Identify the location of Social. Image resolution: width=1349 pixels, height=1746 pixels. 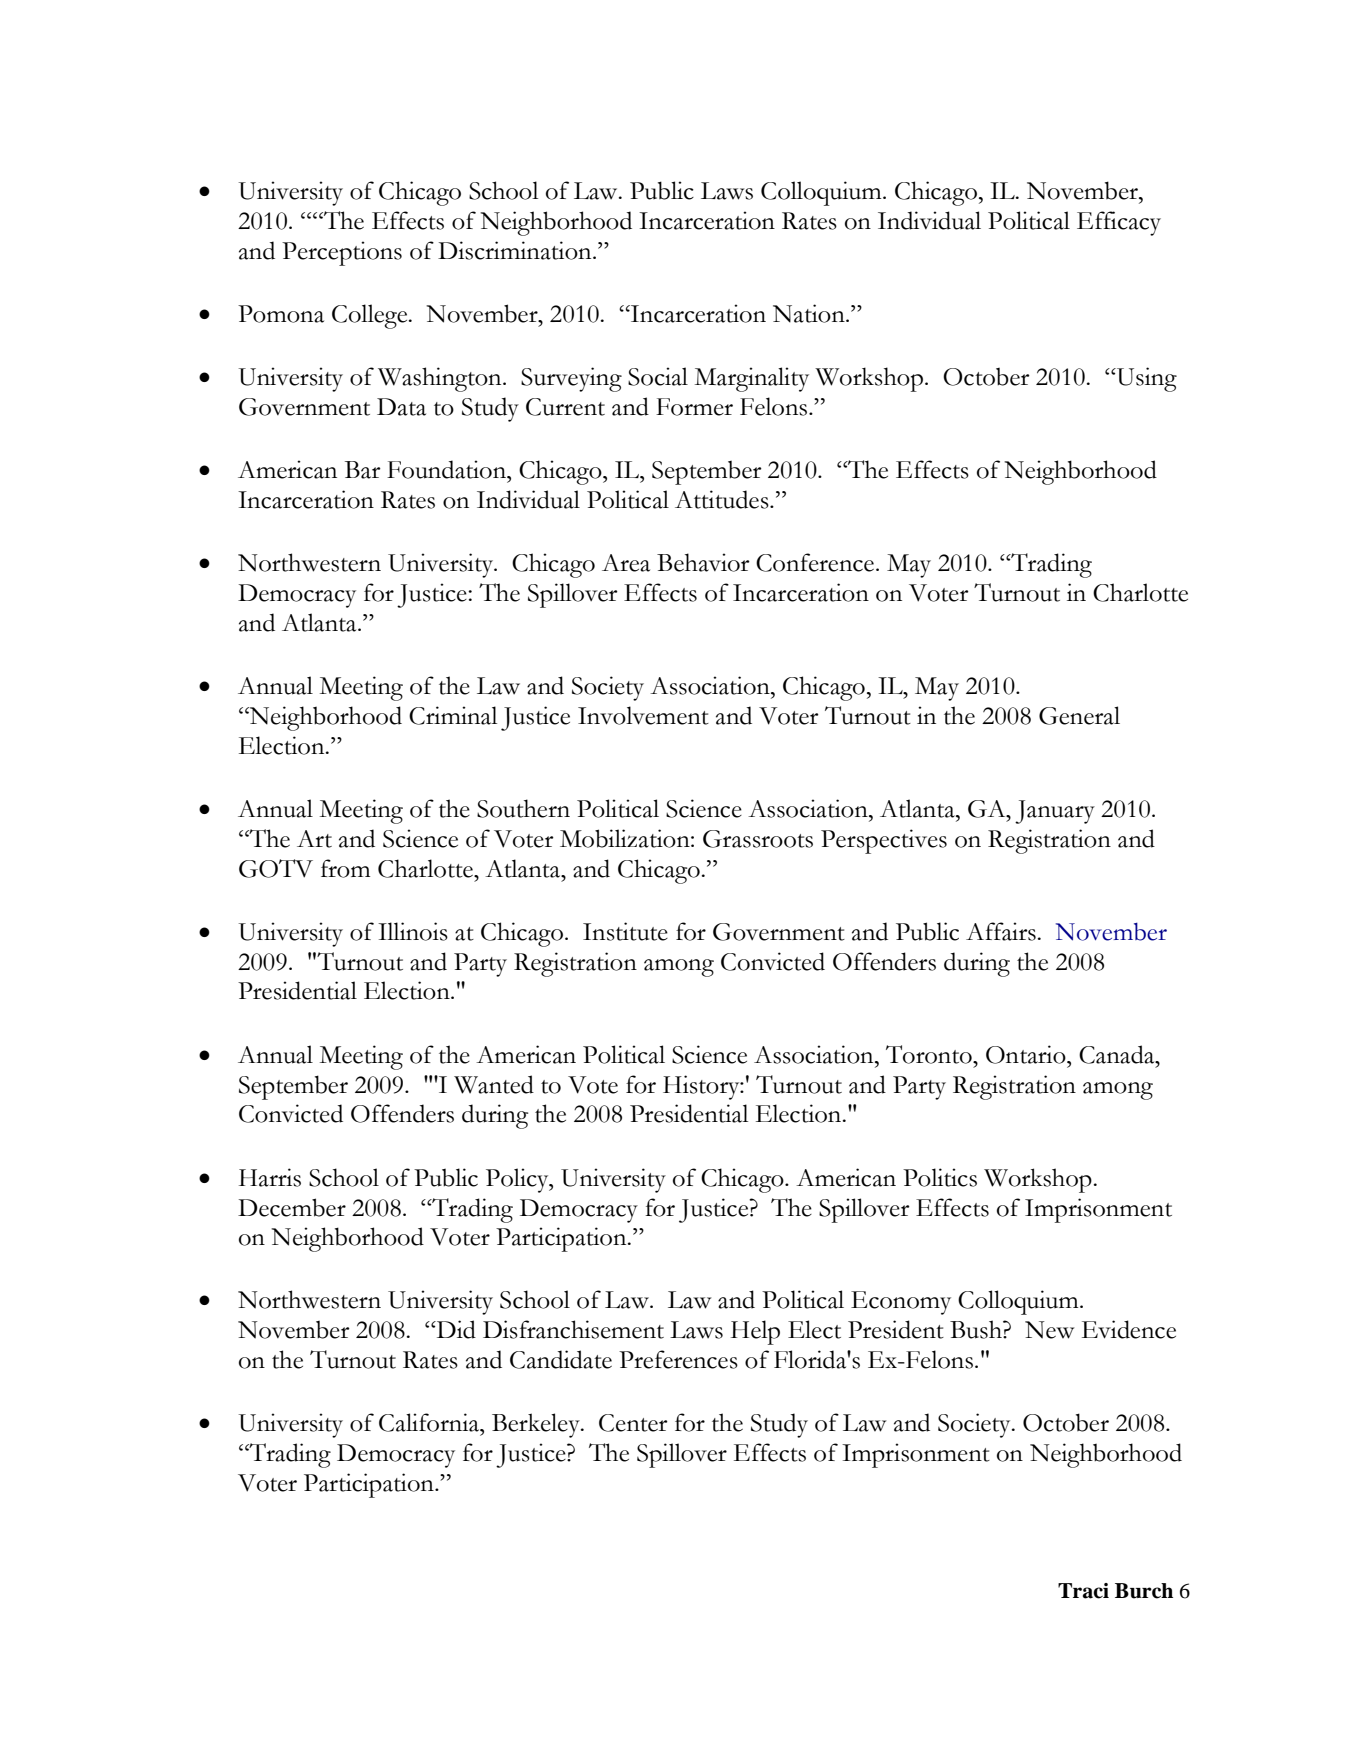
(658, 376).
